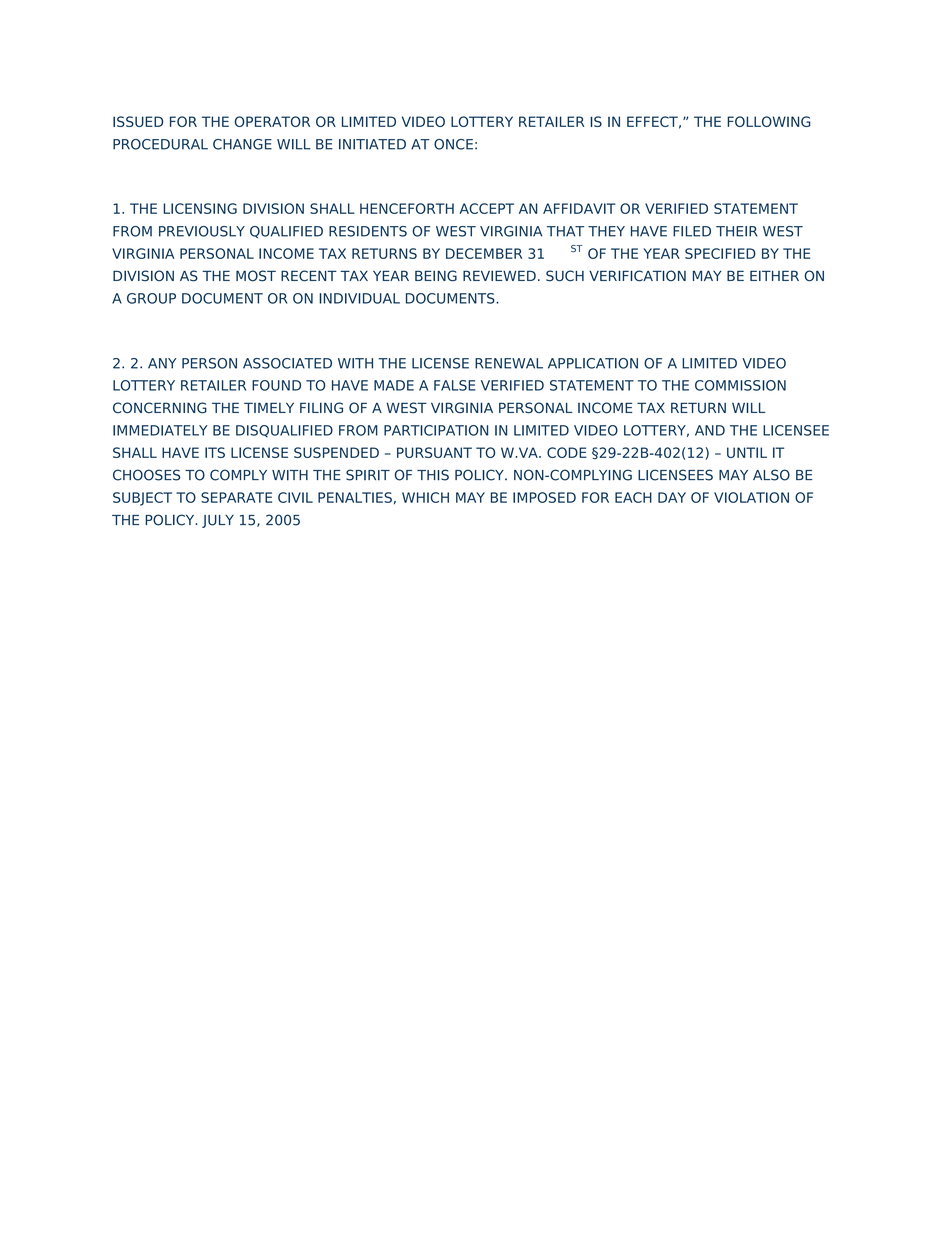 This screenshot has width=952, height=1233. What do you see at coordinates (269, 407) in the screenshot?
I see `TIMELY` at bounding box center [269, 407].
